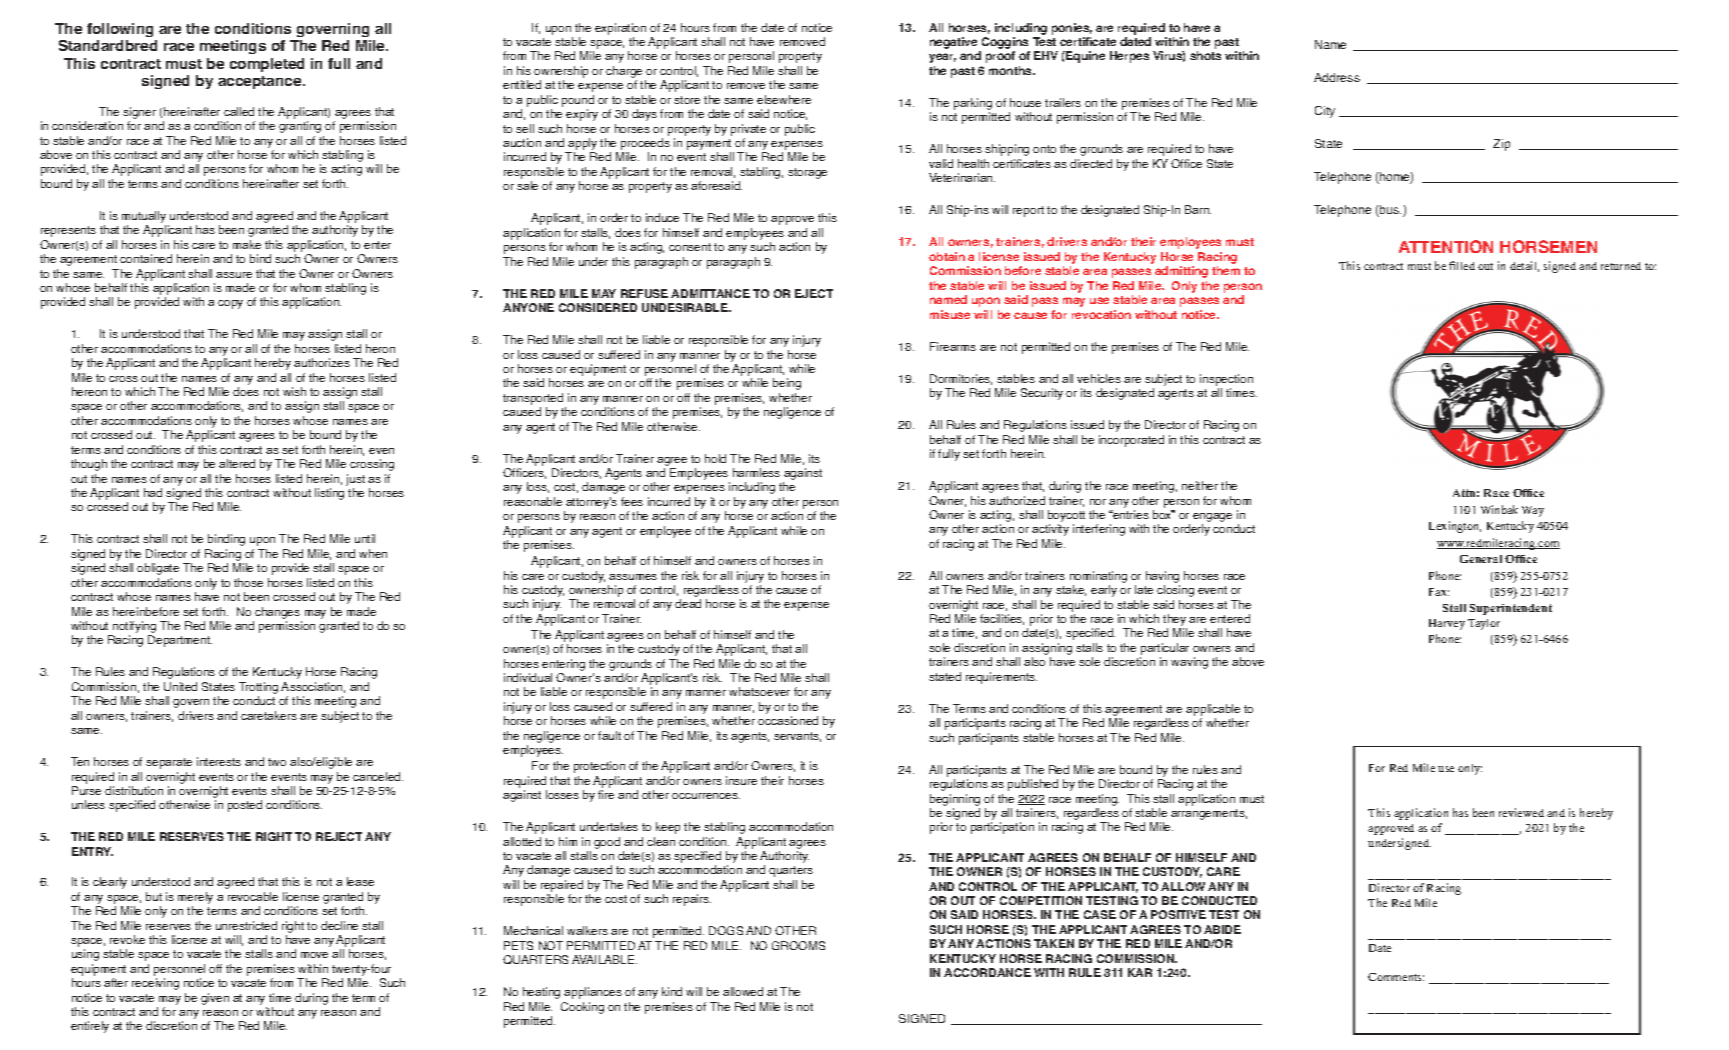 The width and height of the screenshot is (1729, 1050). Describe the element at coordinates (258, 688) in the screenshot. I see `Trotting` at that location.
